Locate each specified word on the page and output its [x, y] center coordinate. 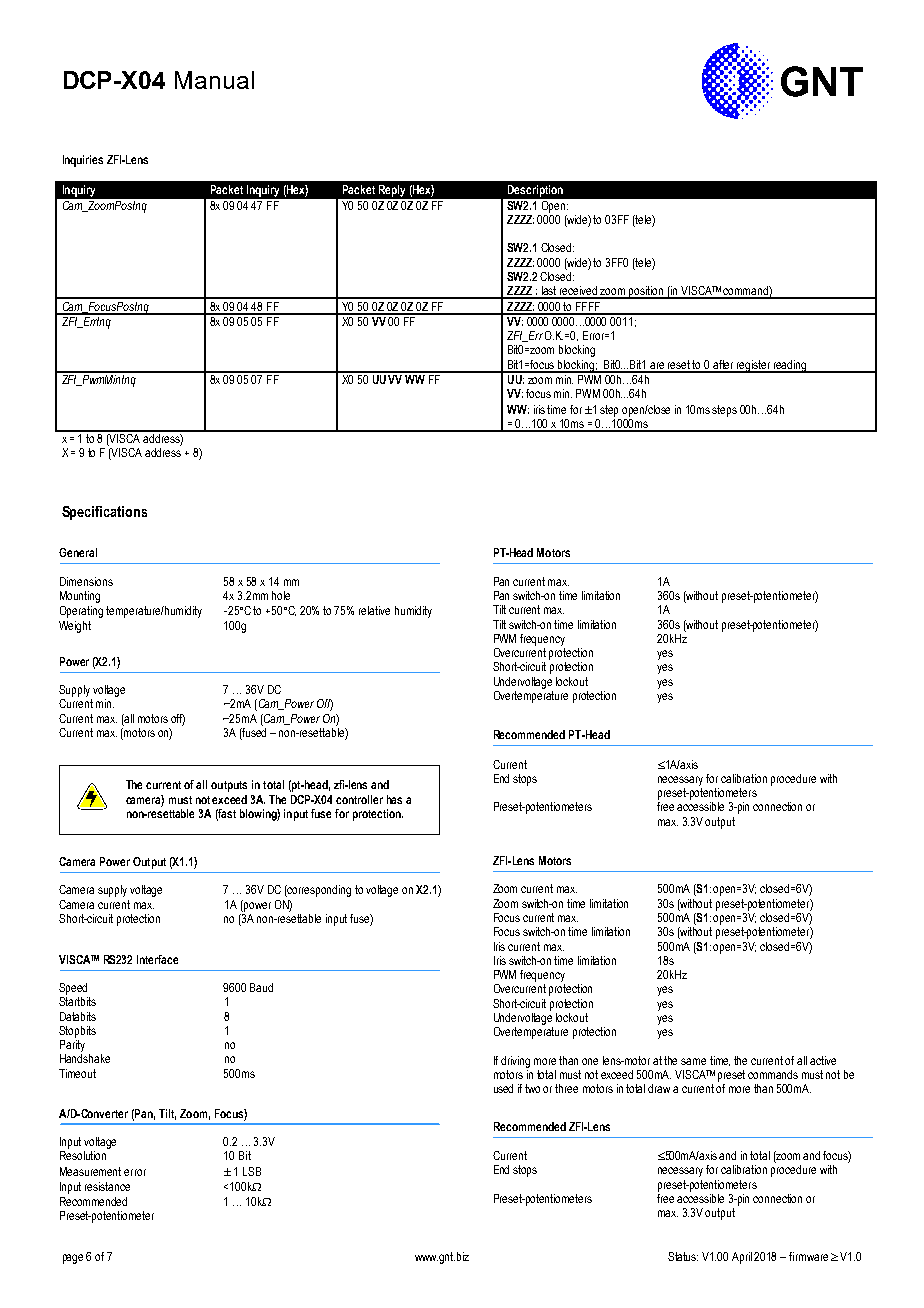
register [754, 366]
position [646, 292]
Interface [157, 959]
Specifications [104, 513]
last [549, 292]
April [742, 1258]
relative [374, 610]
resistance [107, 1186]
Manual [214, 80]
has [394, 799]
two [532, 1088]
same [693, 1061]
